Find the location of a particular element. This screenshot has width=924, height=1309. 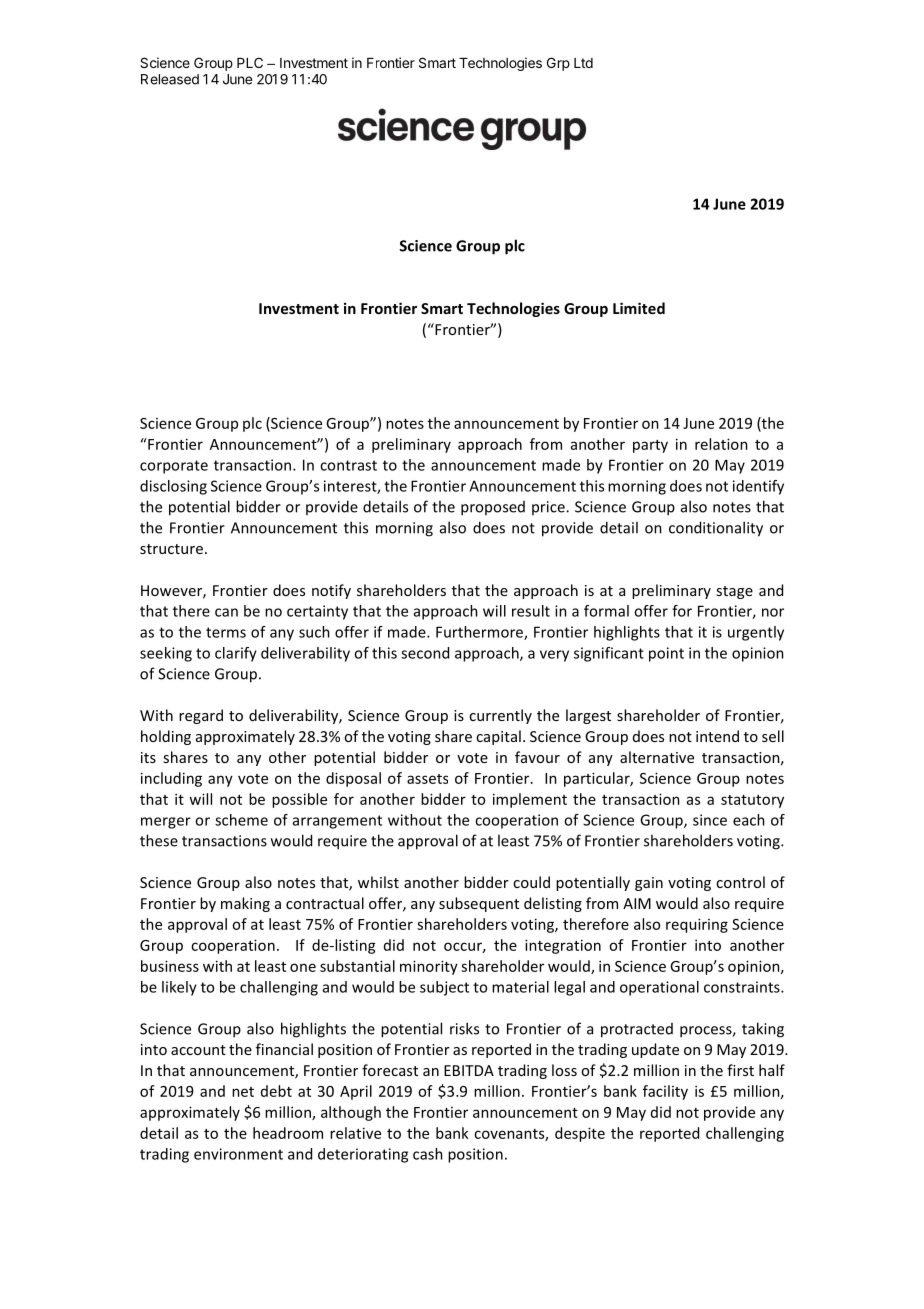

Ltd is located at coordinates (583, 63).
